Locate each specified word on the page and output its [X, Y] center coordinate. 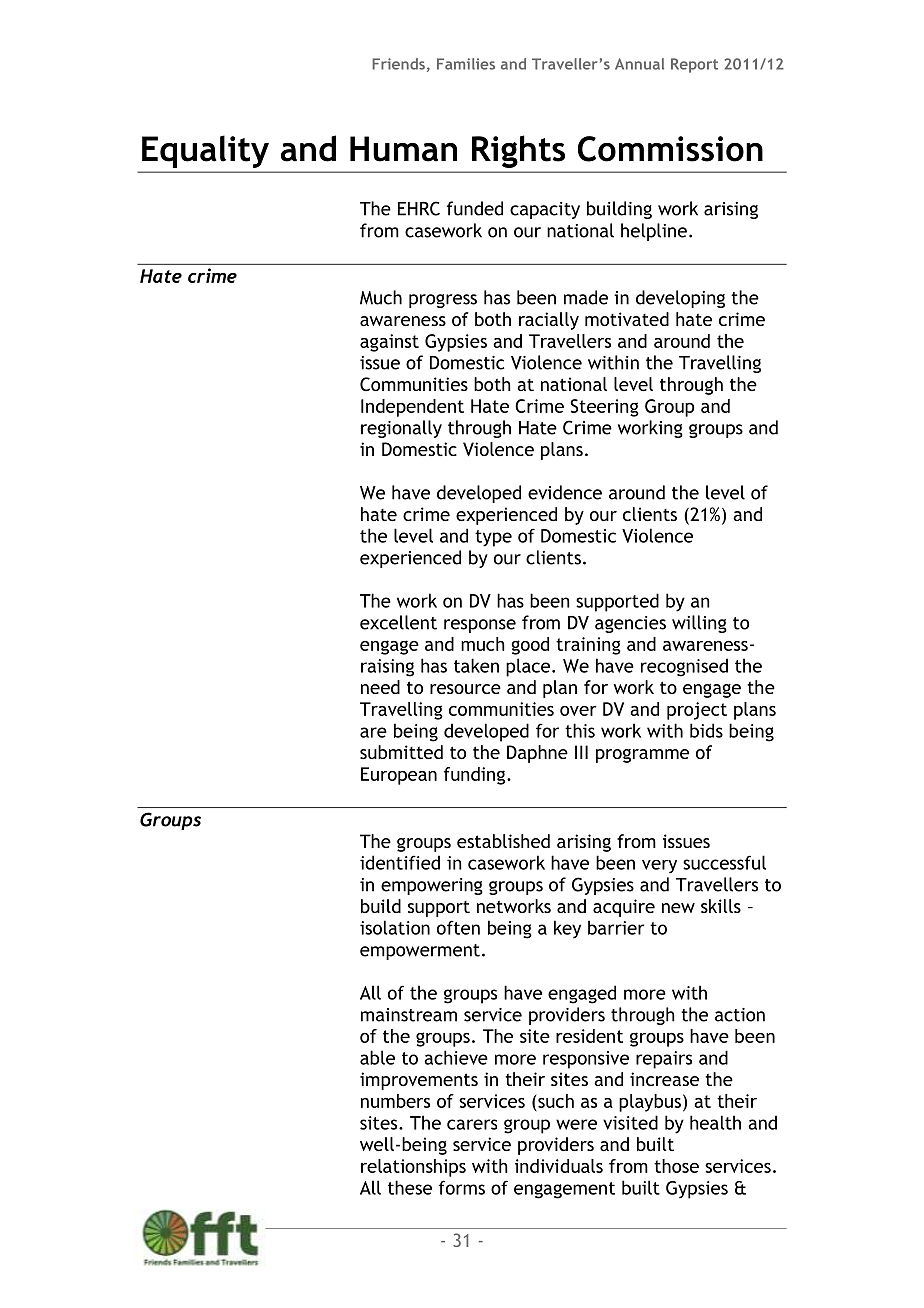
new [678, 908]
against [389, 343]
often [458, 927]
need [380, 687]
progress [443, 301]
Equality [205, 152]
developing [680, 299]
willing [699, 624]
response [480, 626]
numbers [395, 1101]
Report [694, 65]
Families [466, 64]
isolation [395, 927]
